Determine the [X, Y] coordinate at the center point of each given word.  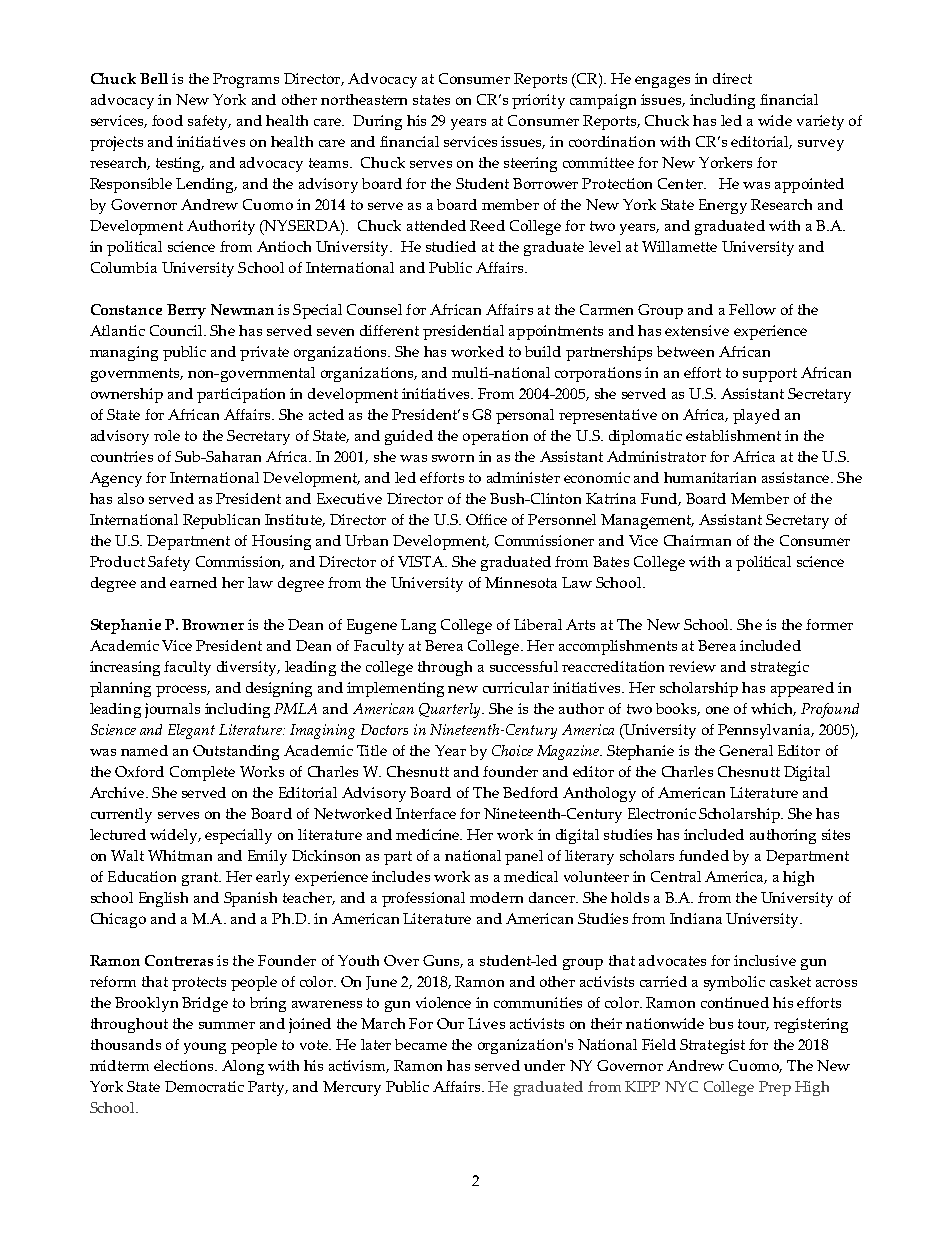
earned [193, 582]
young [205, 1048]
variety [820, 122]
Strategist [712, 1046]
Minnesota [521, 582]
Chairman [697, 540]
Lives [486, 1023]
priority [538, 101]
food [167, 120]
